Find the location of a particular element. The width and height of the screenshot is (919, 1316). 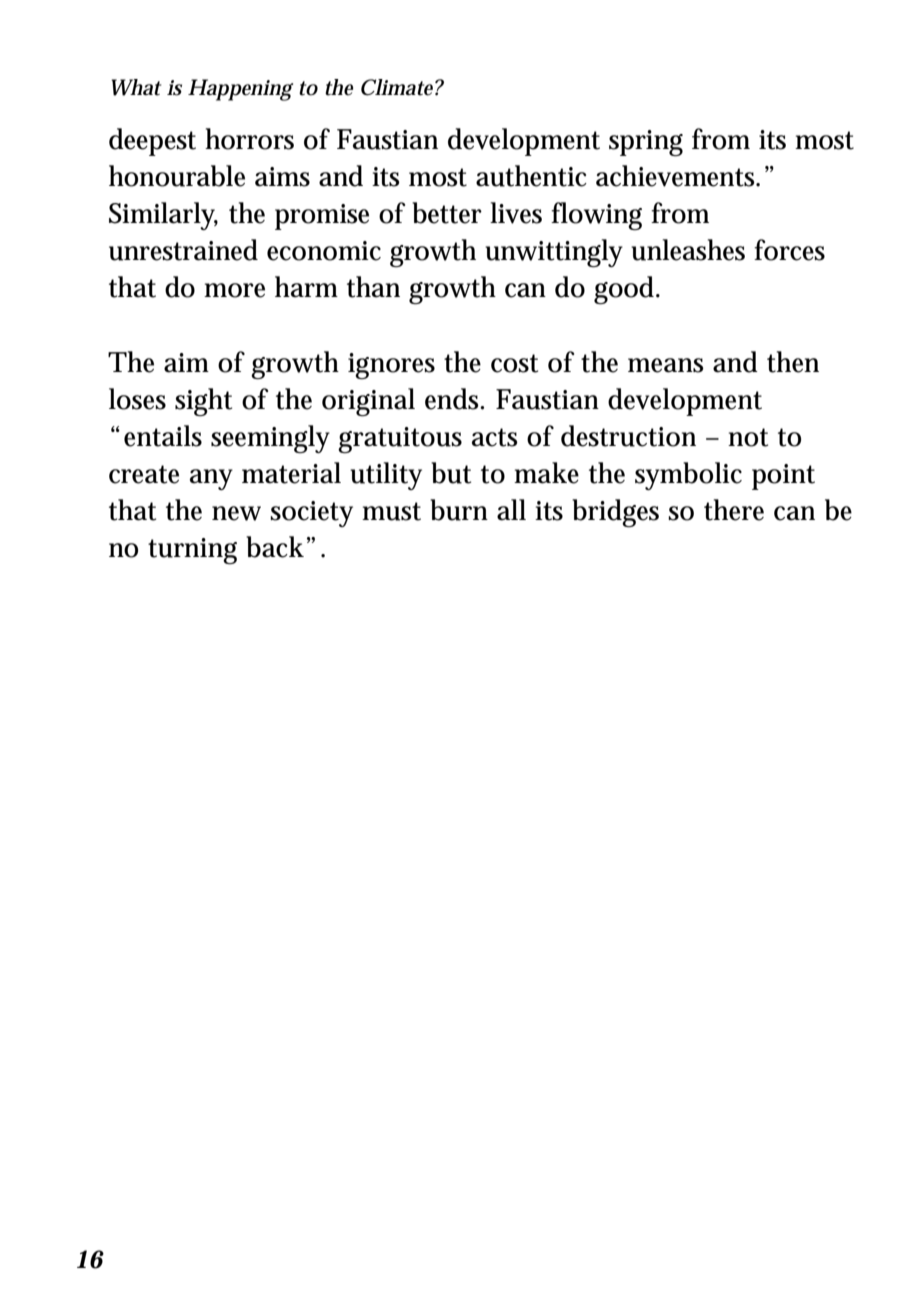

spring is located at coordinates (646, 143).
